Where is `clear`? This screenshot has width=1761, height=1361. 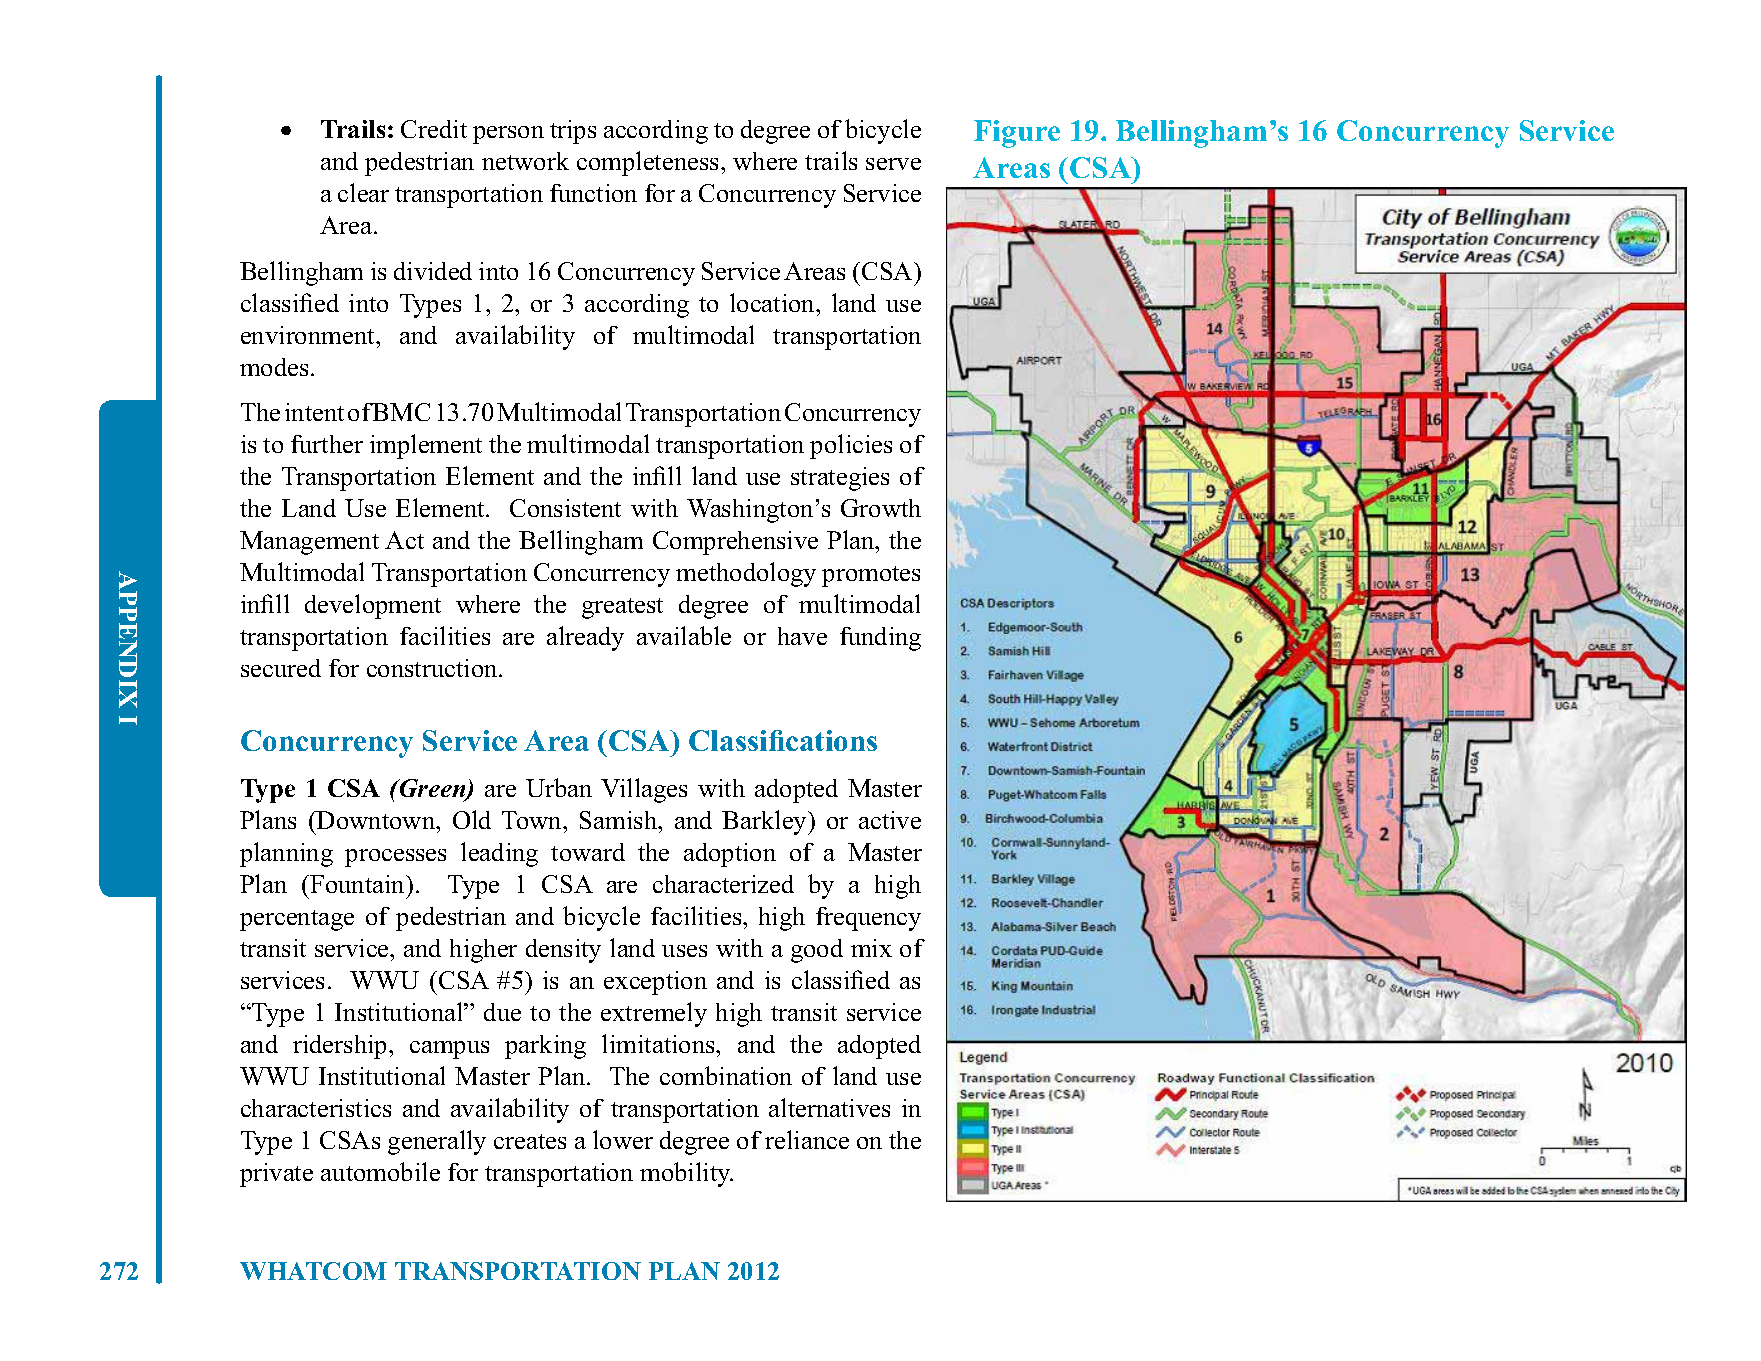
clear is located at coordinates (363, 192).
